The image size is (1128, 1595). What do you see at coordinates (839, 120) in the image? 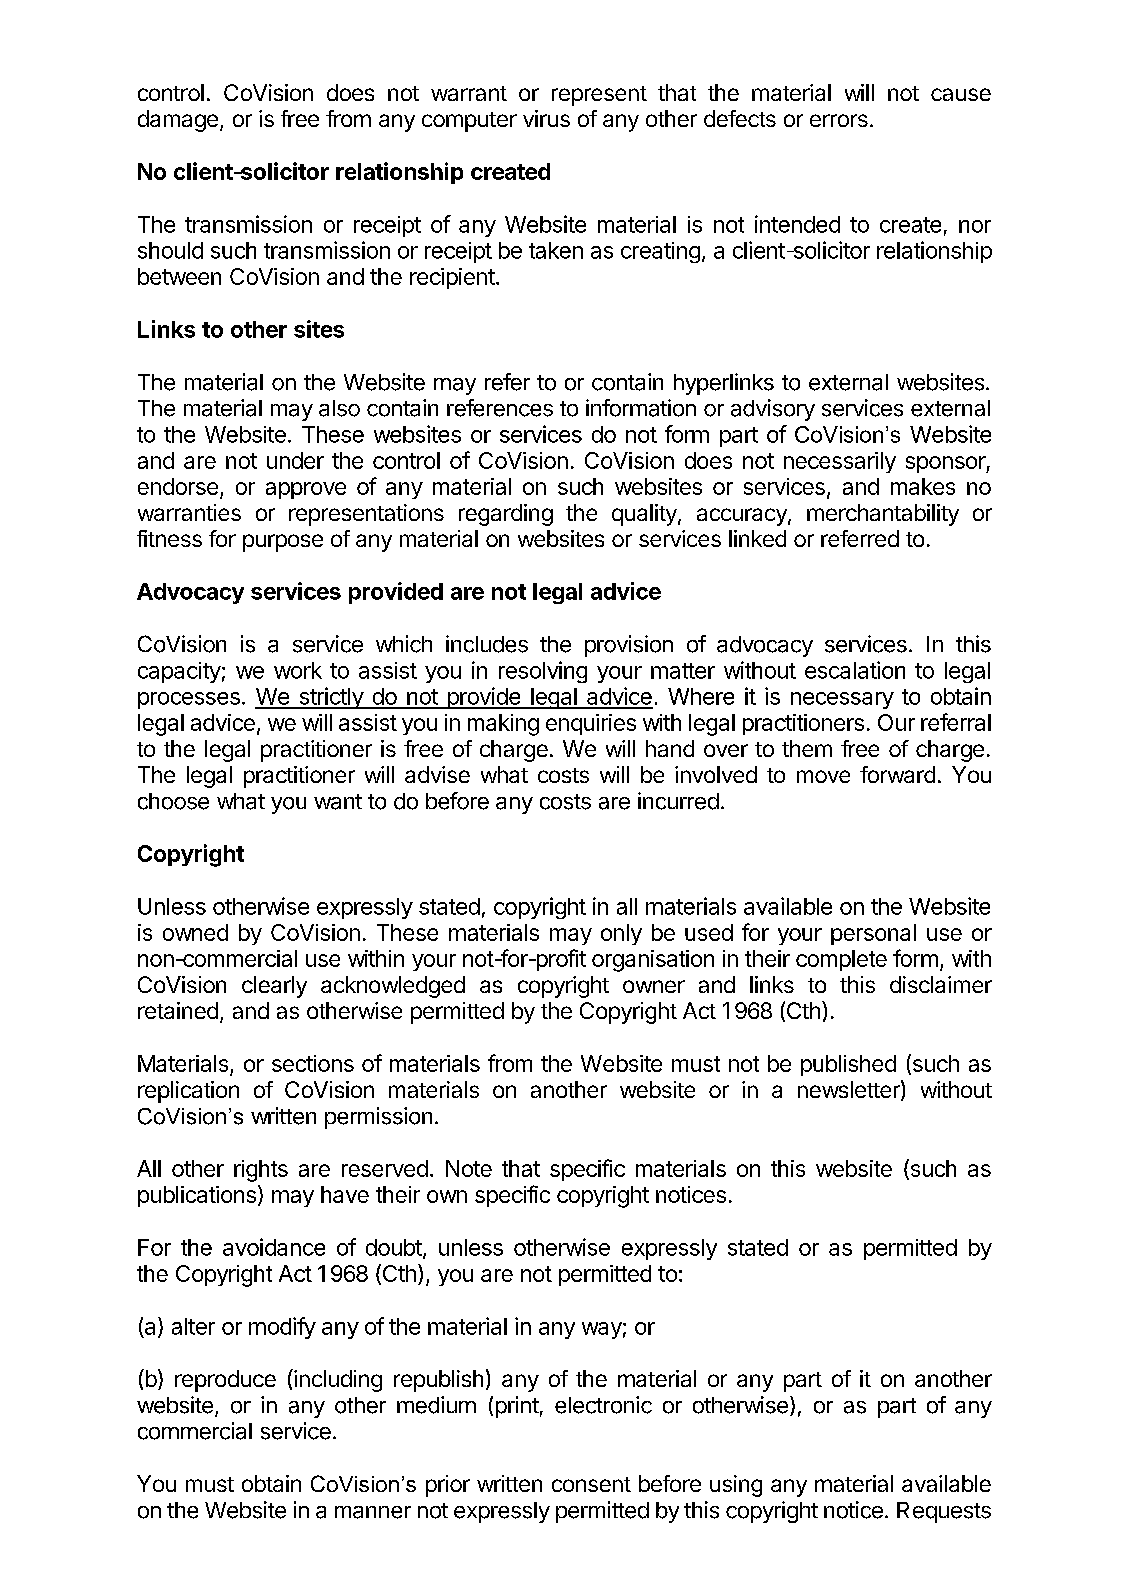
I see `errors` at bounding box center [839, 120].
